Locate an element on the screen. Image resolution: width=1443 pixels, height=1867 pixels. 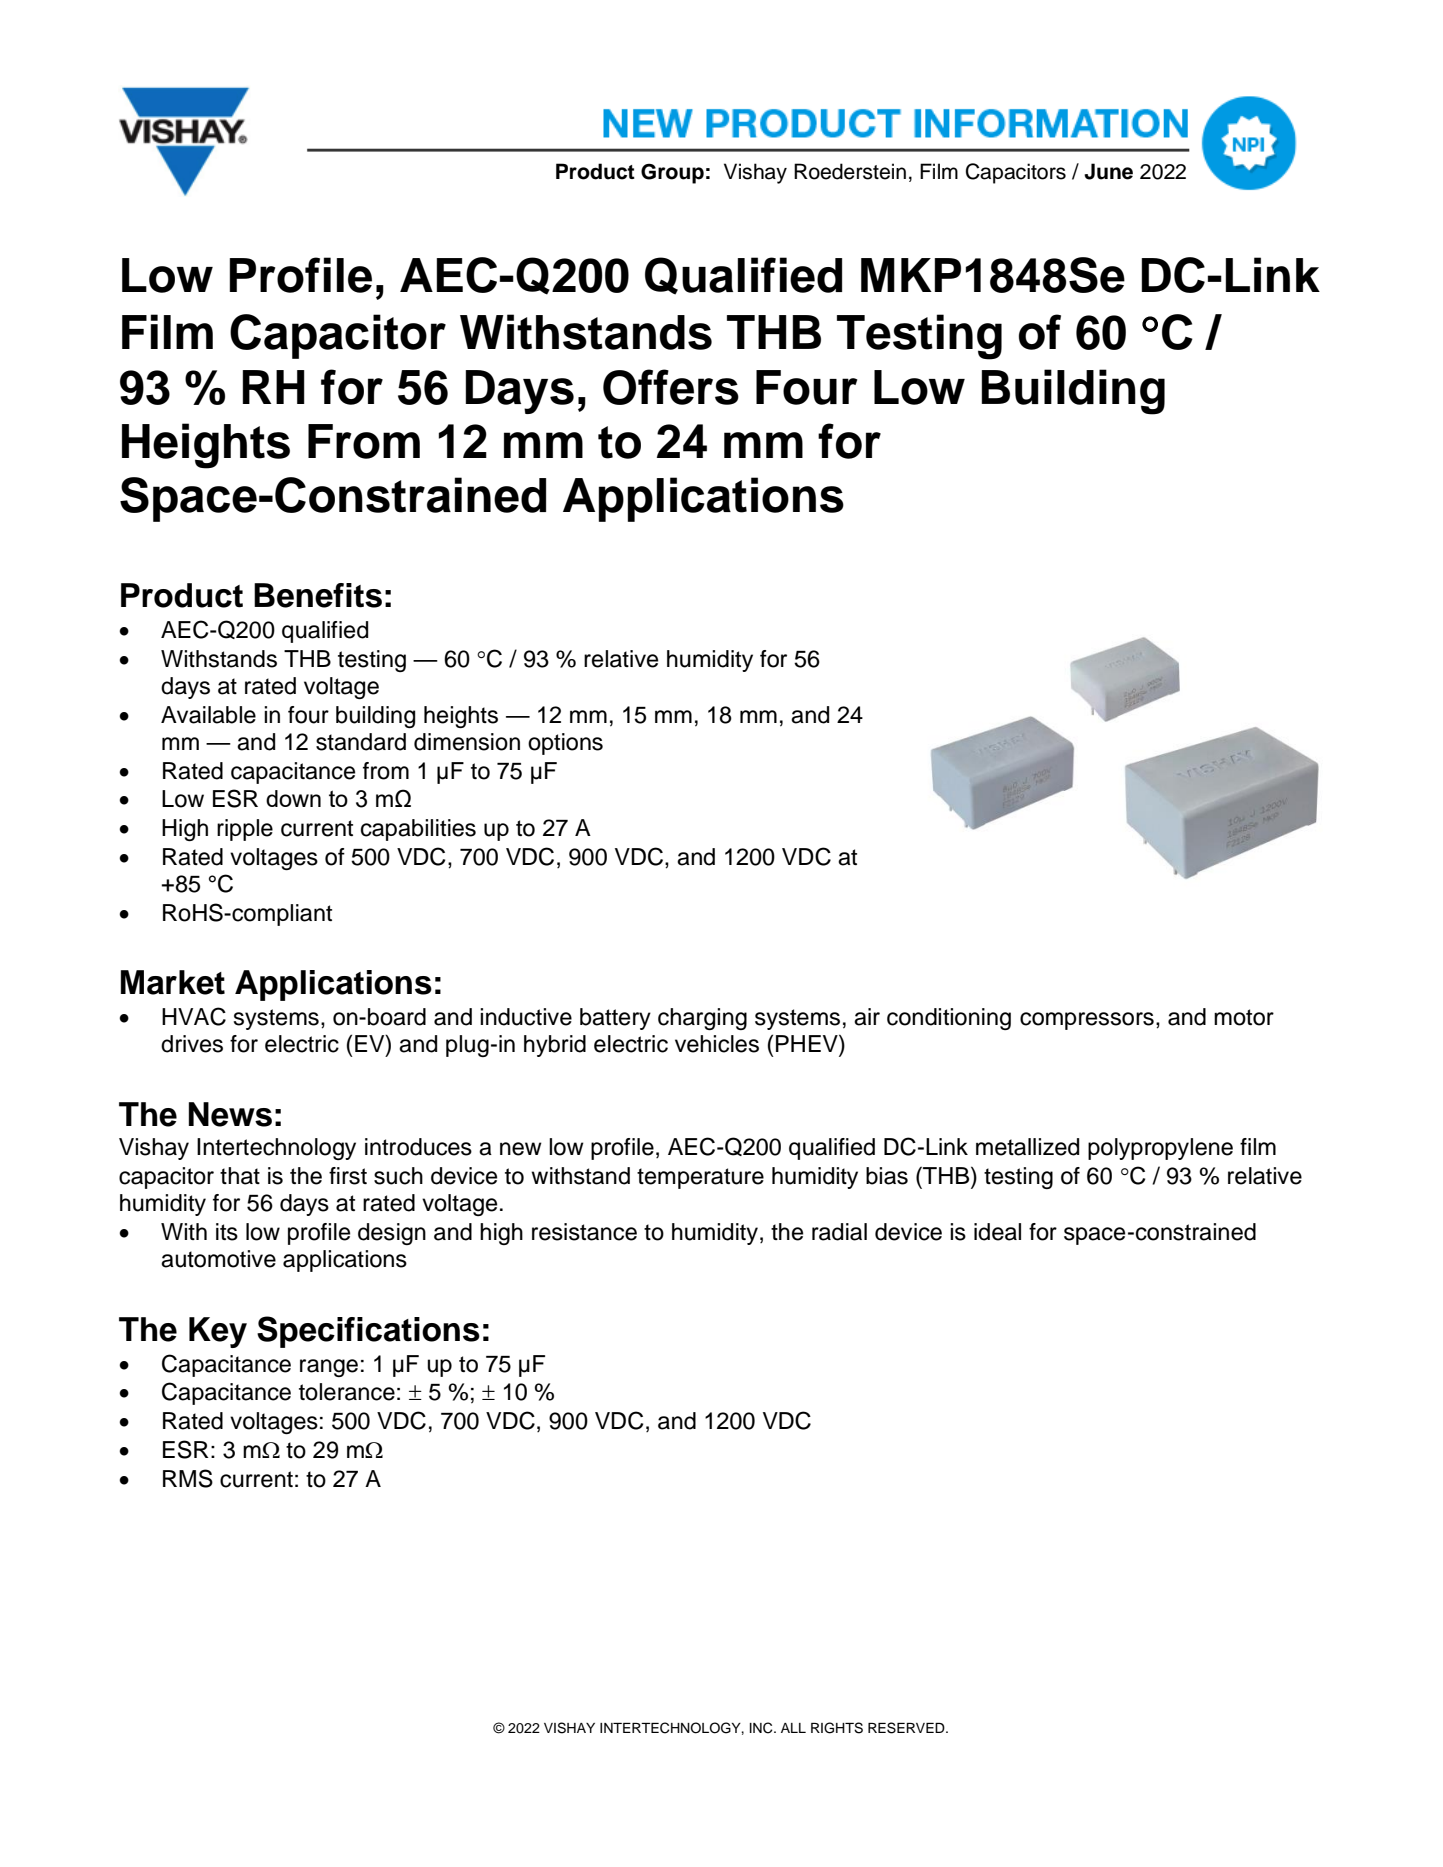
charging is located at coordinates (702, 1019).
